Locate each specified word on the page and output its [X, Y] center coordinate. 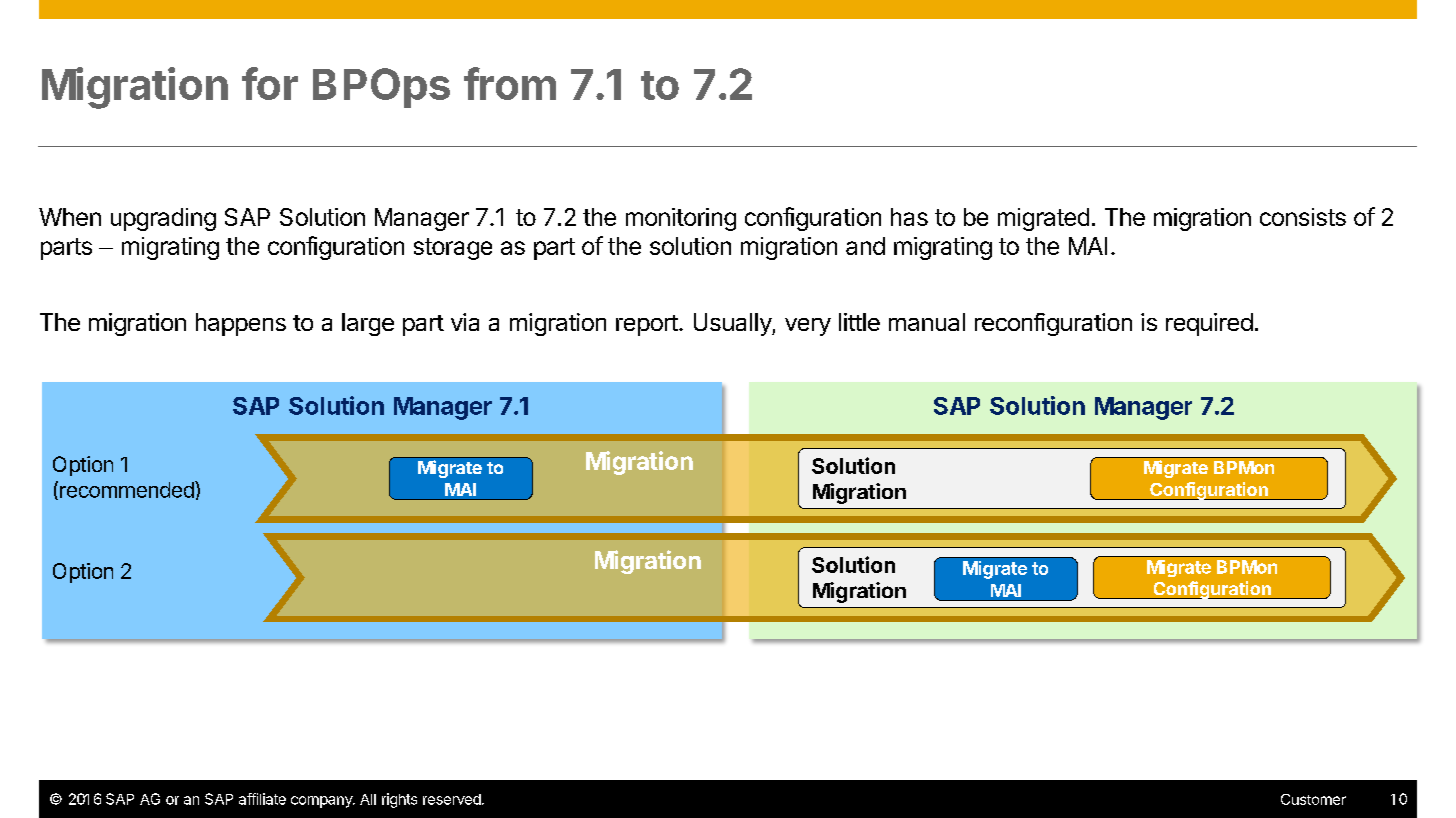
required [1209, 324]
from [510, 83]
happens [241, 324]
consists [1303, 217]
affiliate [262, 799]
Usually [733, 324]
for [270, 83]
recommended [128, 489]
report [648, 325]
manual [927, 322]
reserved [452, 799]
